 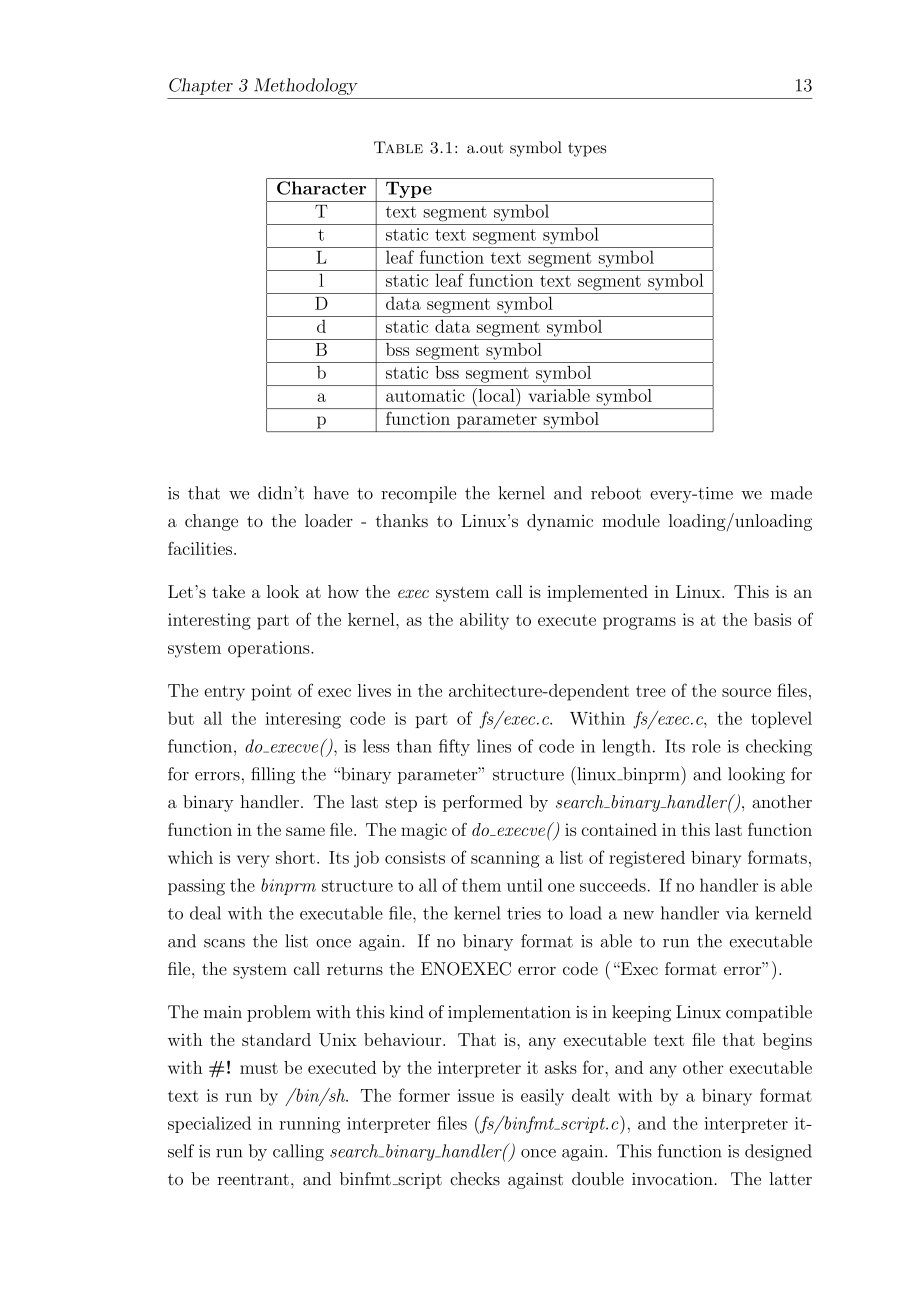 What do you see at coordinates (295, 857) in the page?
I see `short` at bounding box center [295, 857].
